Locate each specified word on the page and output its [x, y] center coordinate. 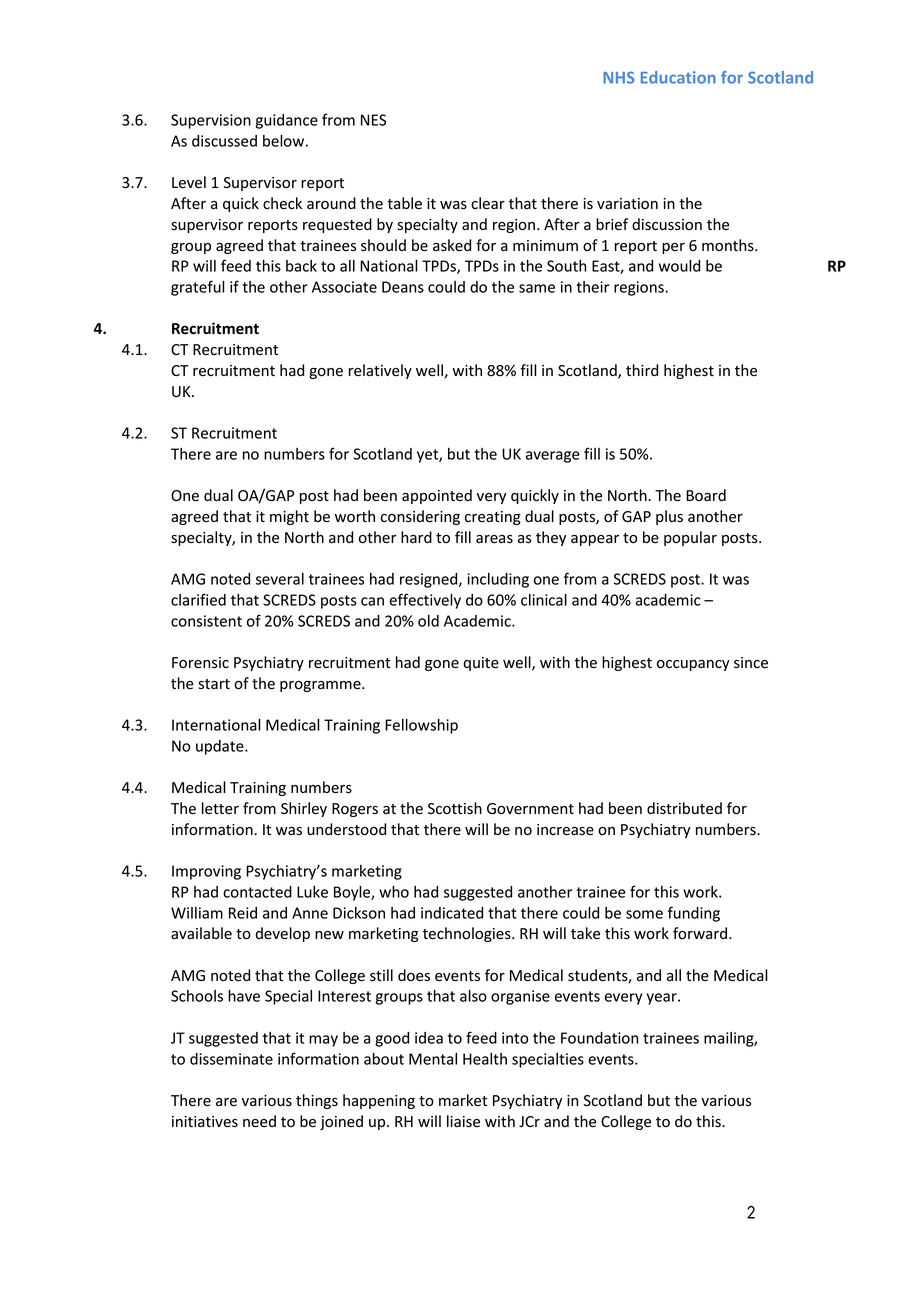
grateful [198, 288]
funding [694, 914]
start [214, 684]
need [259, 1121]
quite [481, 664]
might [289, 517]
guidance [286, 121]
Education [678, 77]
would [679, 266]
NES [373, 120]
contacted [257, 892]
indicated [452, 913]
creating [493, 518]
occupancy [693, 665]
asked [452, 245]
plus [669, 517]
